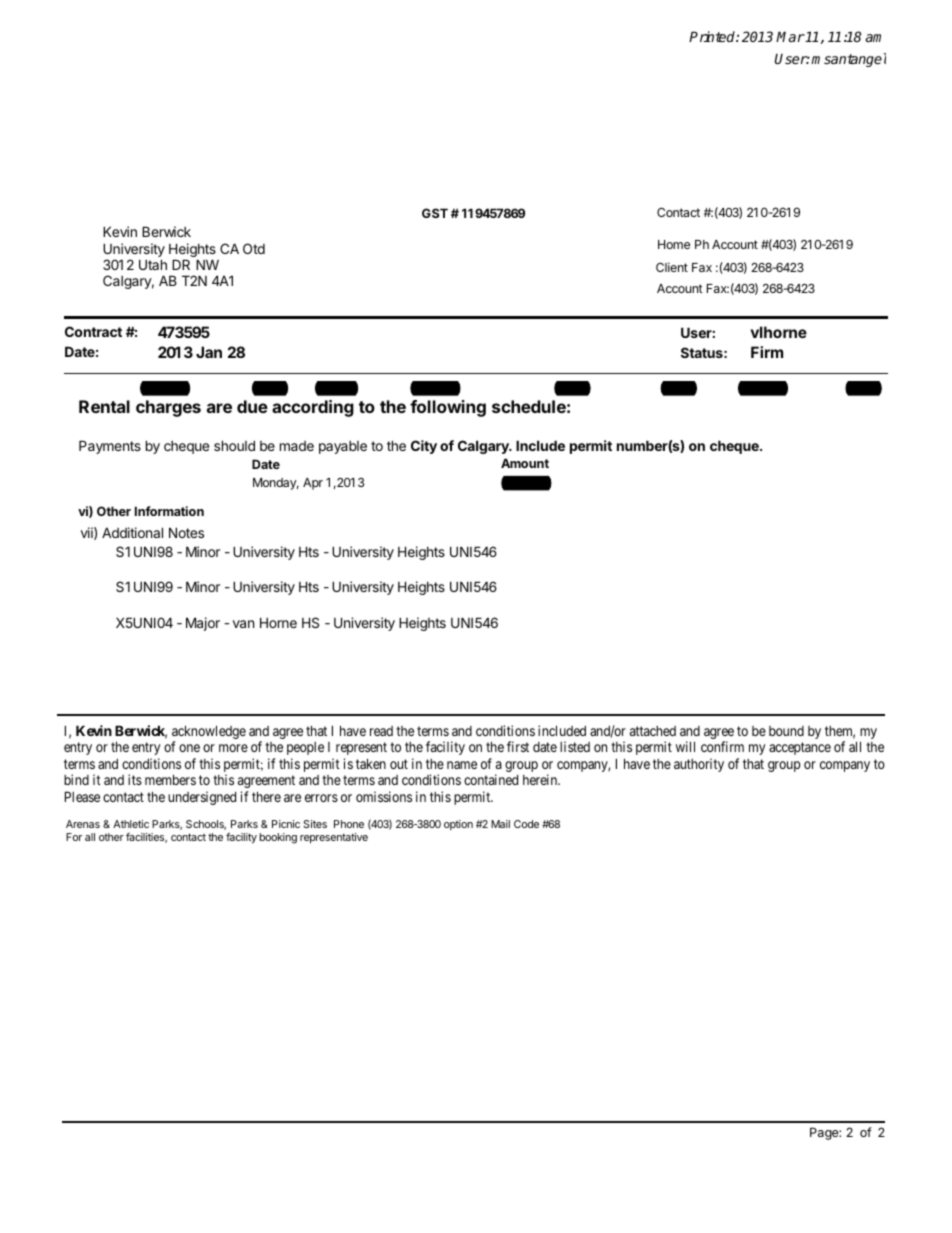  What do you see at coordinates (653, 731) in the document?
I see `attached` at bounding box center [653, 731].
